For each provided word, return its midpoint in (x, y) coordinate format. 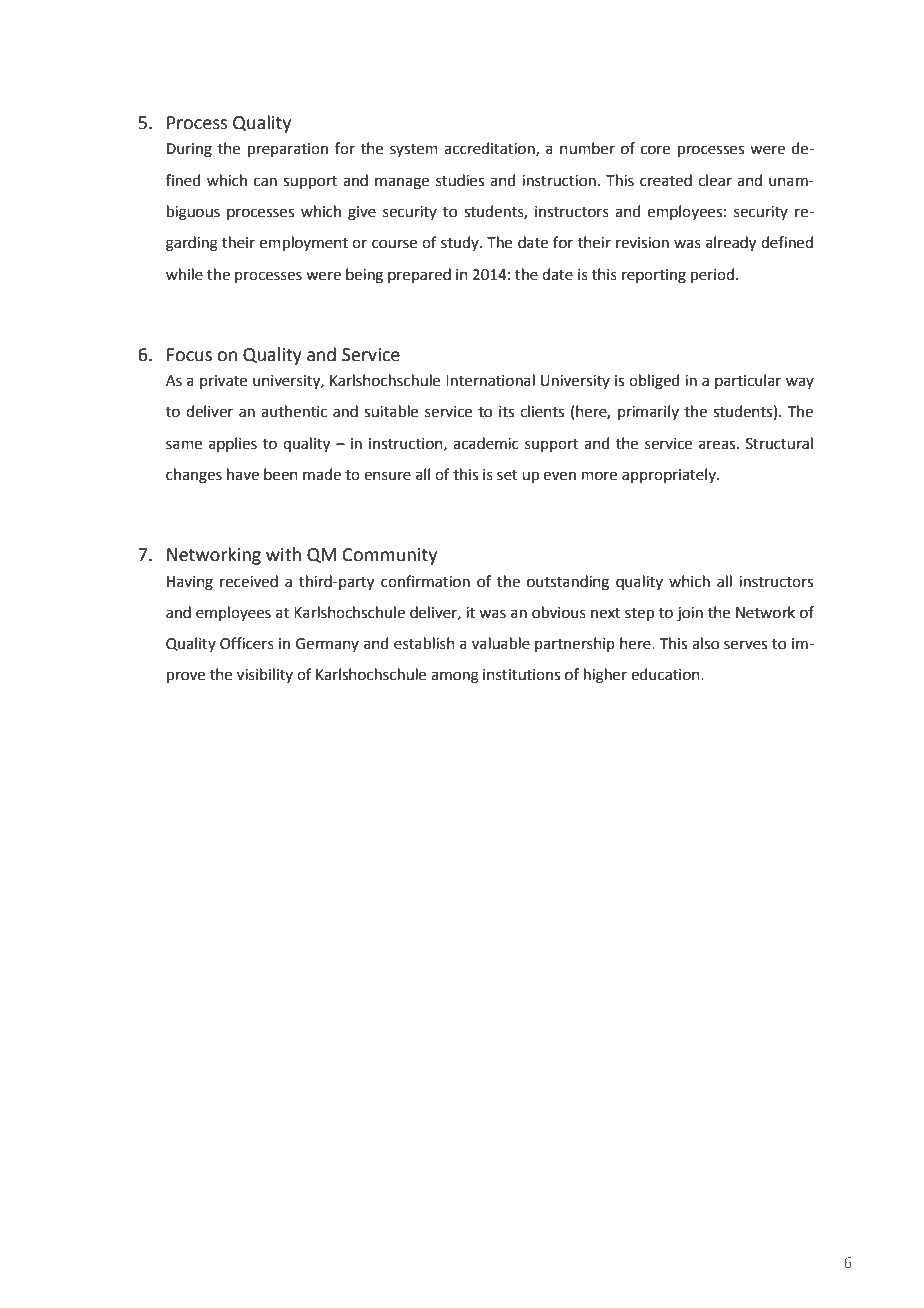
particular (748, 381)
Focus (189, 355)
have (243, 474)
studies (460, 180)
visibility (265, 675)
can (265, 182)
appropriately (670, 475)
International (490, 380)
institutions (521, 675)
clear (715, 180)
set (507, 475)
